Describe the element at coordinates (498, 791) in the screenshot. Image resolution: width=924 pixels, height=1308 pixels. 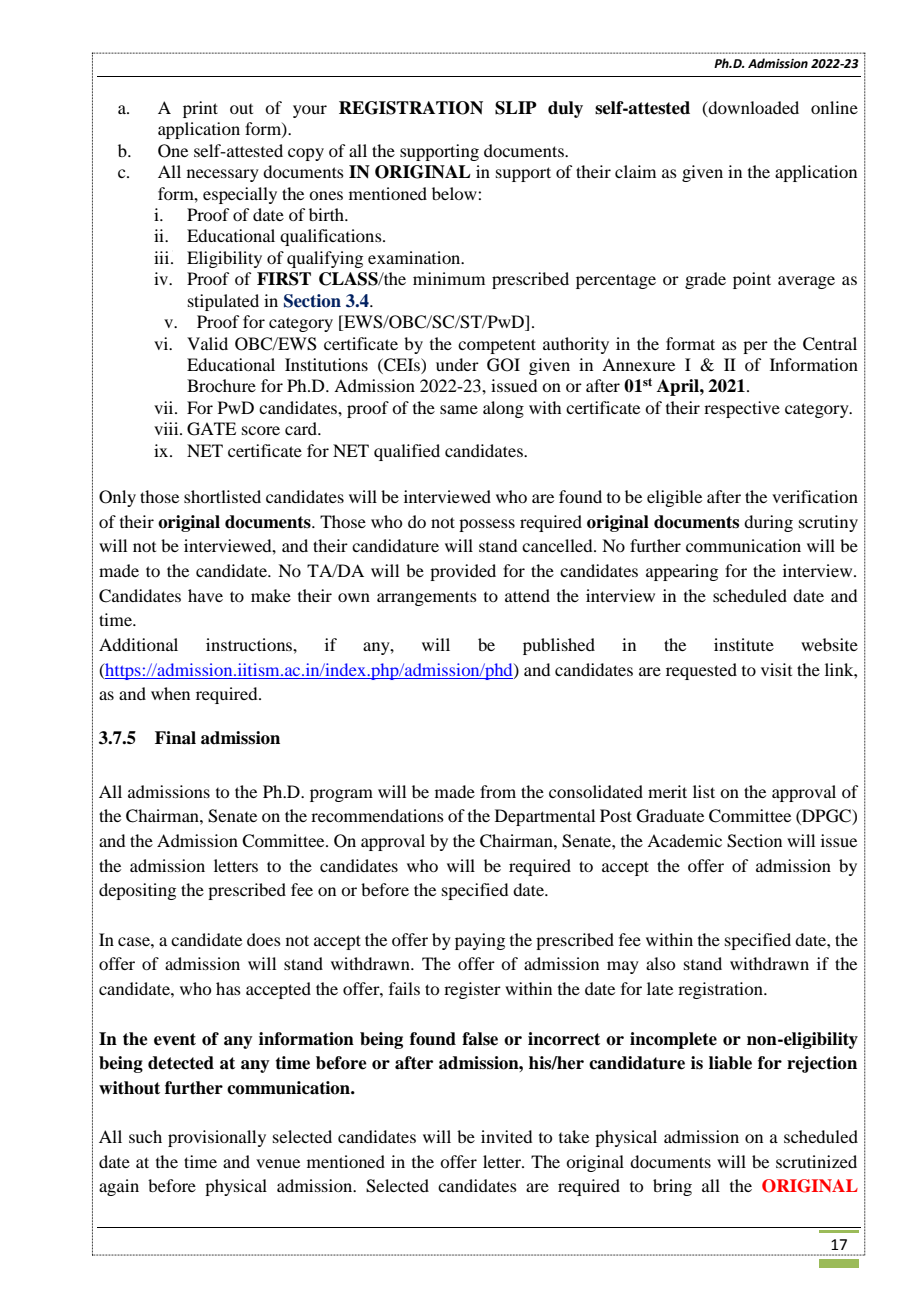
I see `from` at that location.
